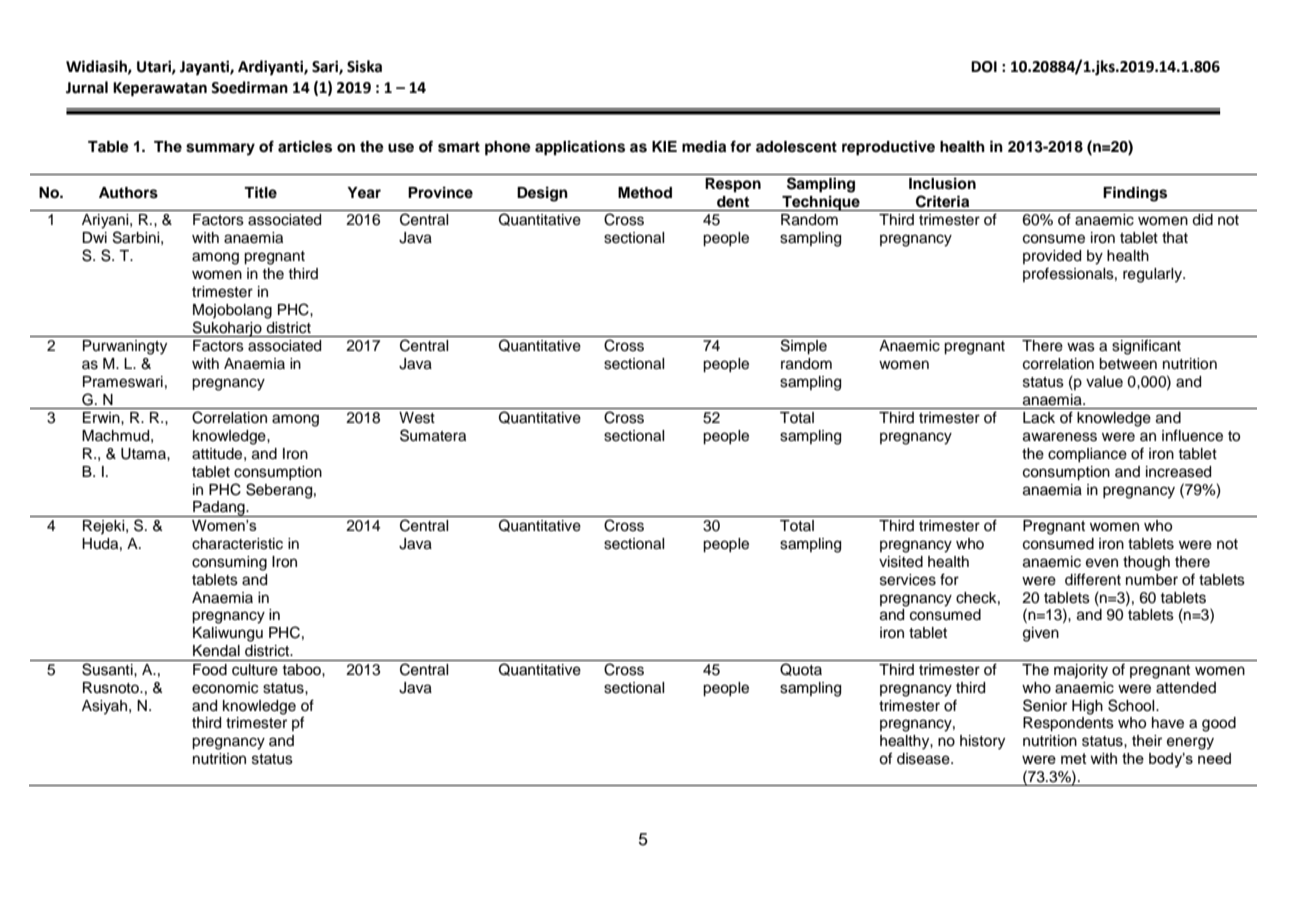 This document has width=1308, height=924. I want to click on economic, so click(225, 688).
